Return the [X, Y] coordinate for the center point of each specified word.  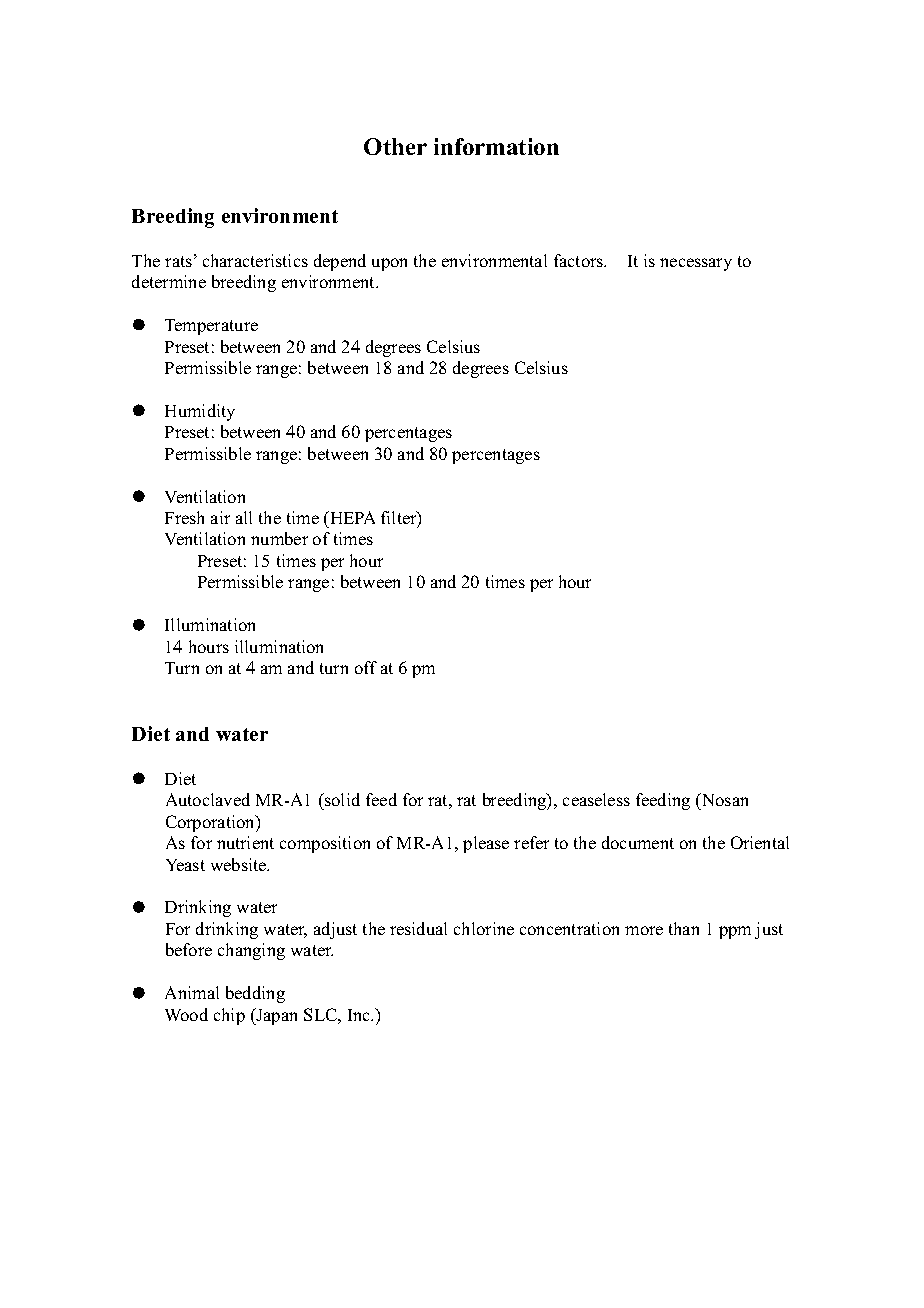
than [684, 928]
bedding [255, 994]
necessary [696, 264]
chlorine [484, 928]
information [496, 146]
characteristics [255, 260]
